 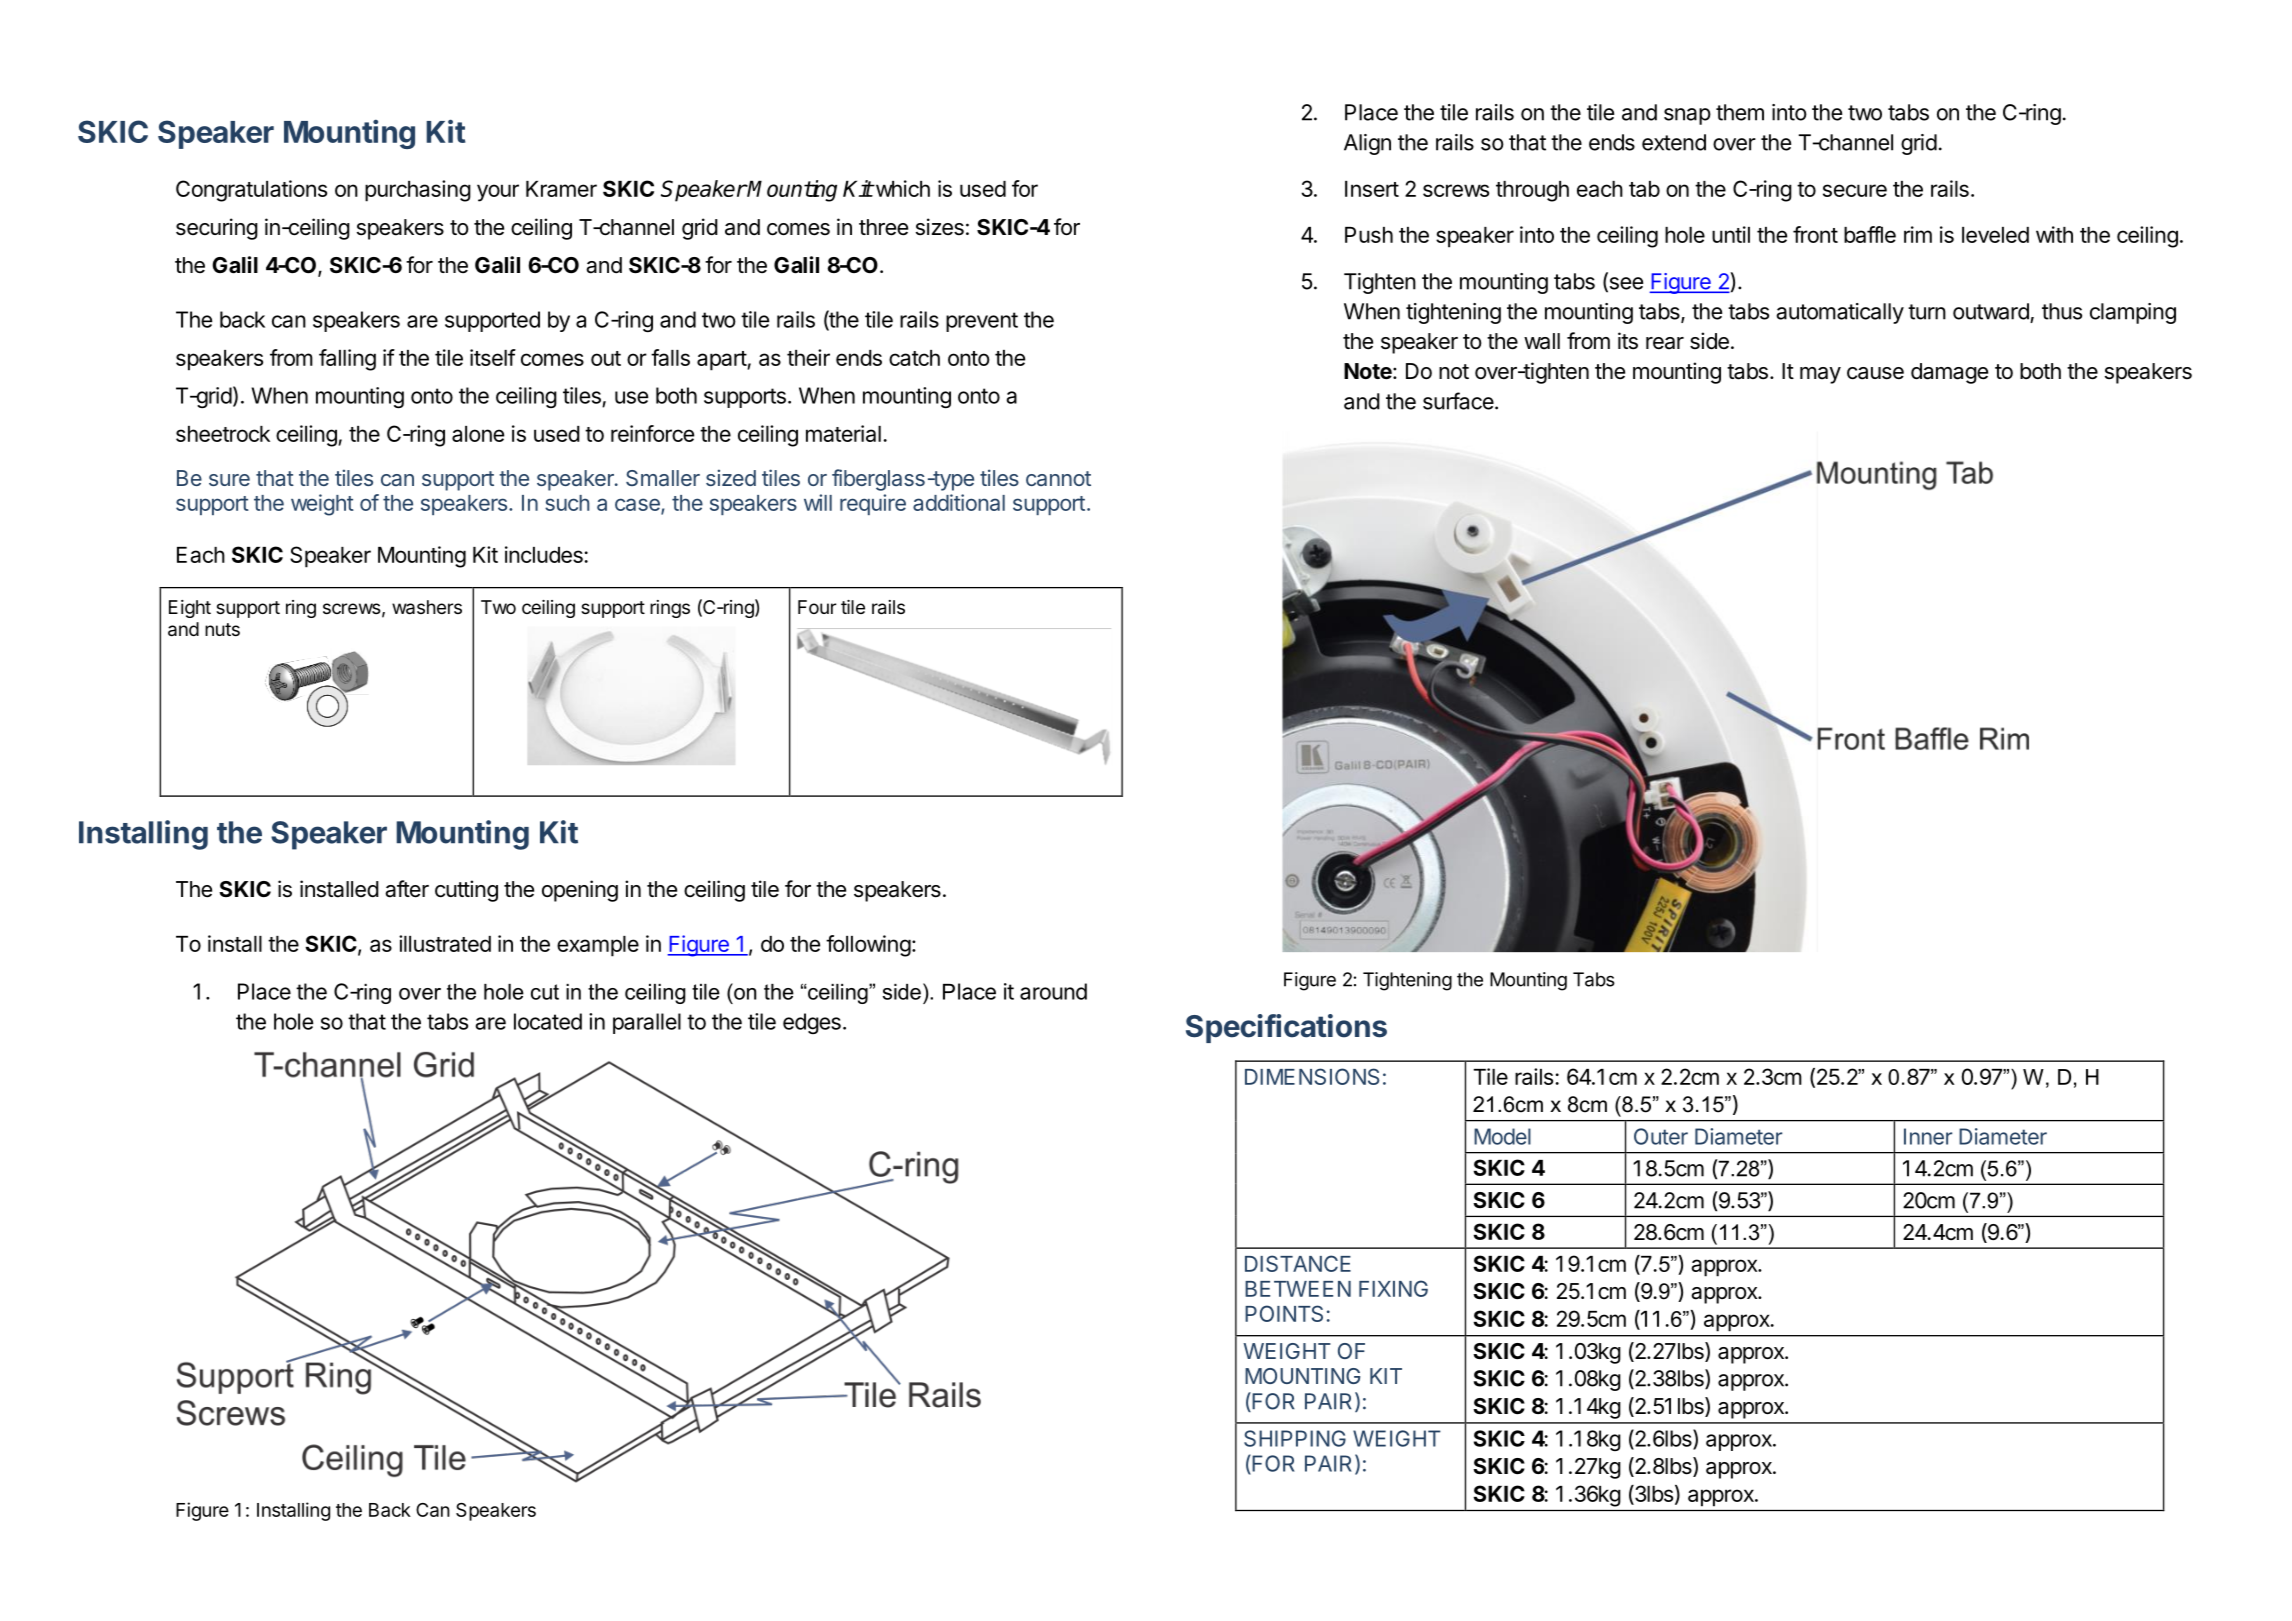 What do you see at coordinates (1855, 190) in the document?
I see `secure` at bounding box center [1855, 190].
